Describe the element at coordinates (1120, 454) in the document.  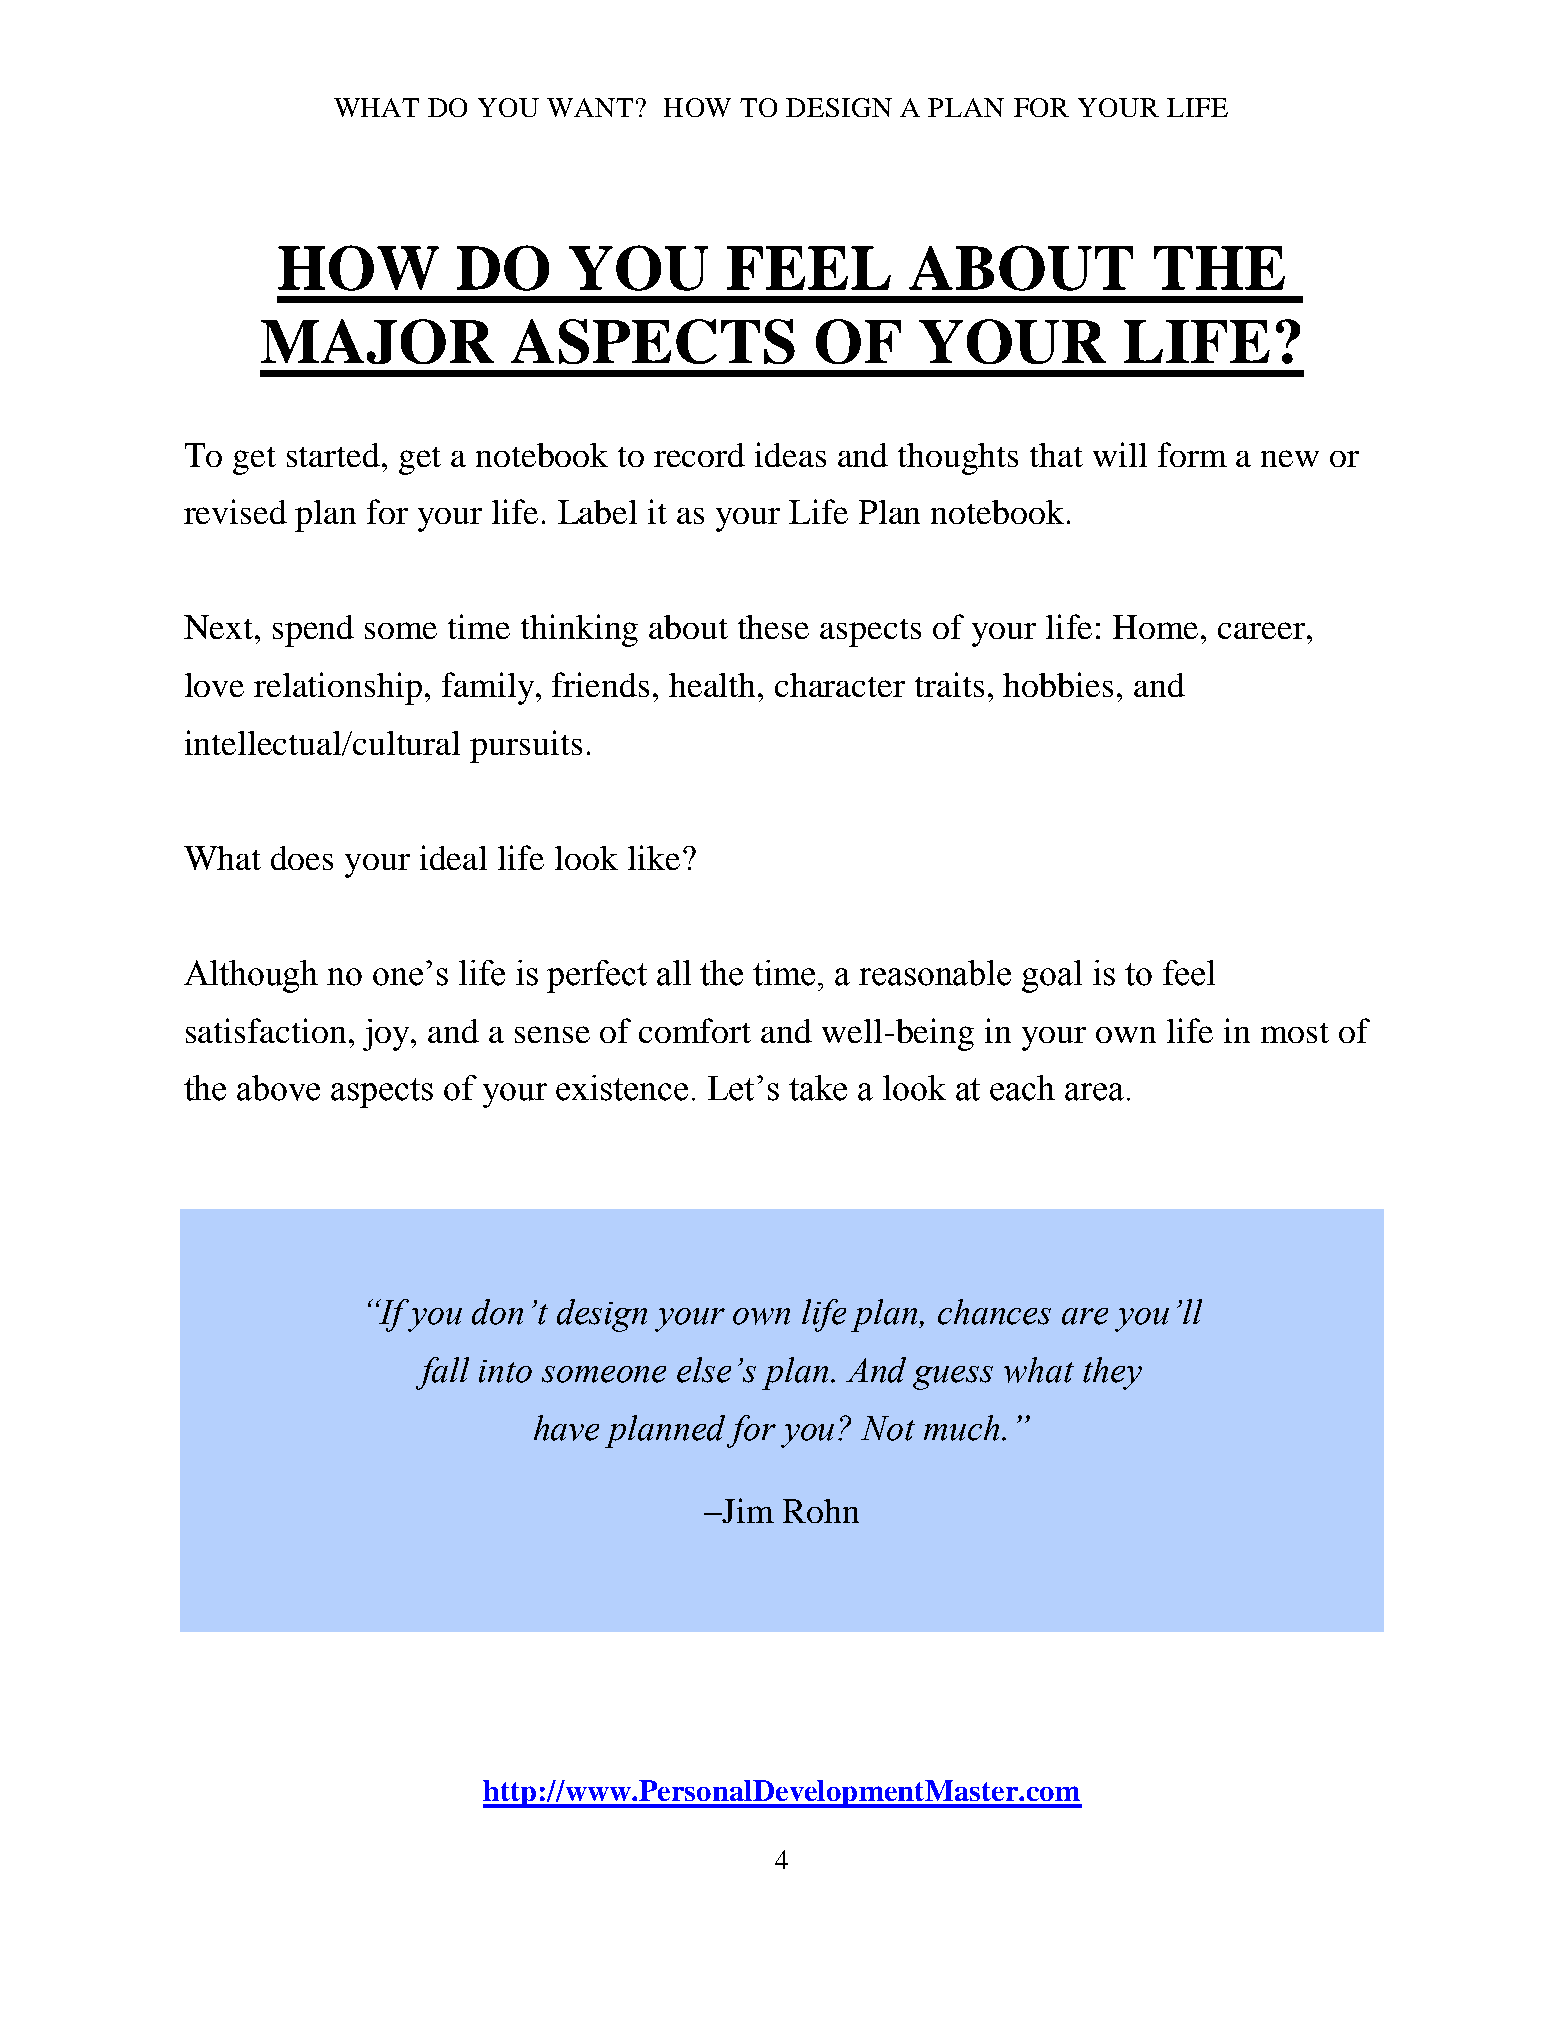
I see `will` at that location.
